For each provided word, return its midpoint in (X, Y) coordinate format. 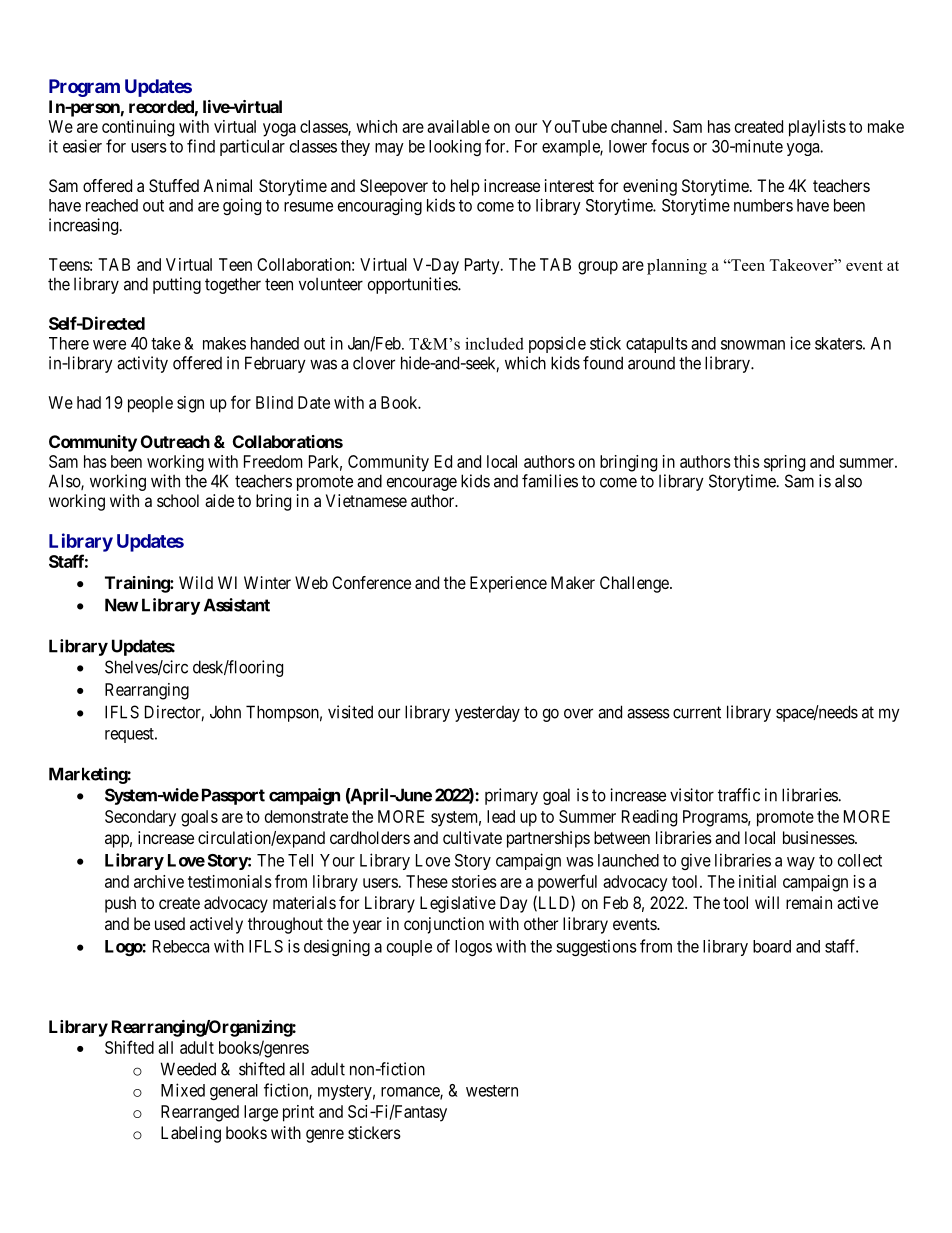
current (697, 712)
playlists (817, 128)
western (492, 1091)
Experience (508, 584)
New (121, 605)
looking (455, 147)
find (201, 146)
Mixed (183, 1090)
